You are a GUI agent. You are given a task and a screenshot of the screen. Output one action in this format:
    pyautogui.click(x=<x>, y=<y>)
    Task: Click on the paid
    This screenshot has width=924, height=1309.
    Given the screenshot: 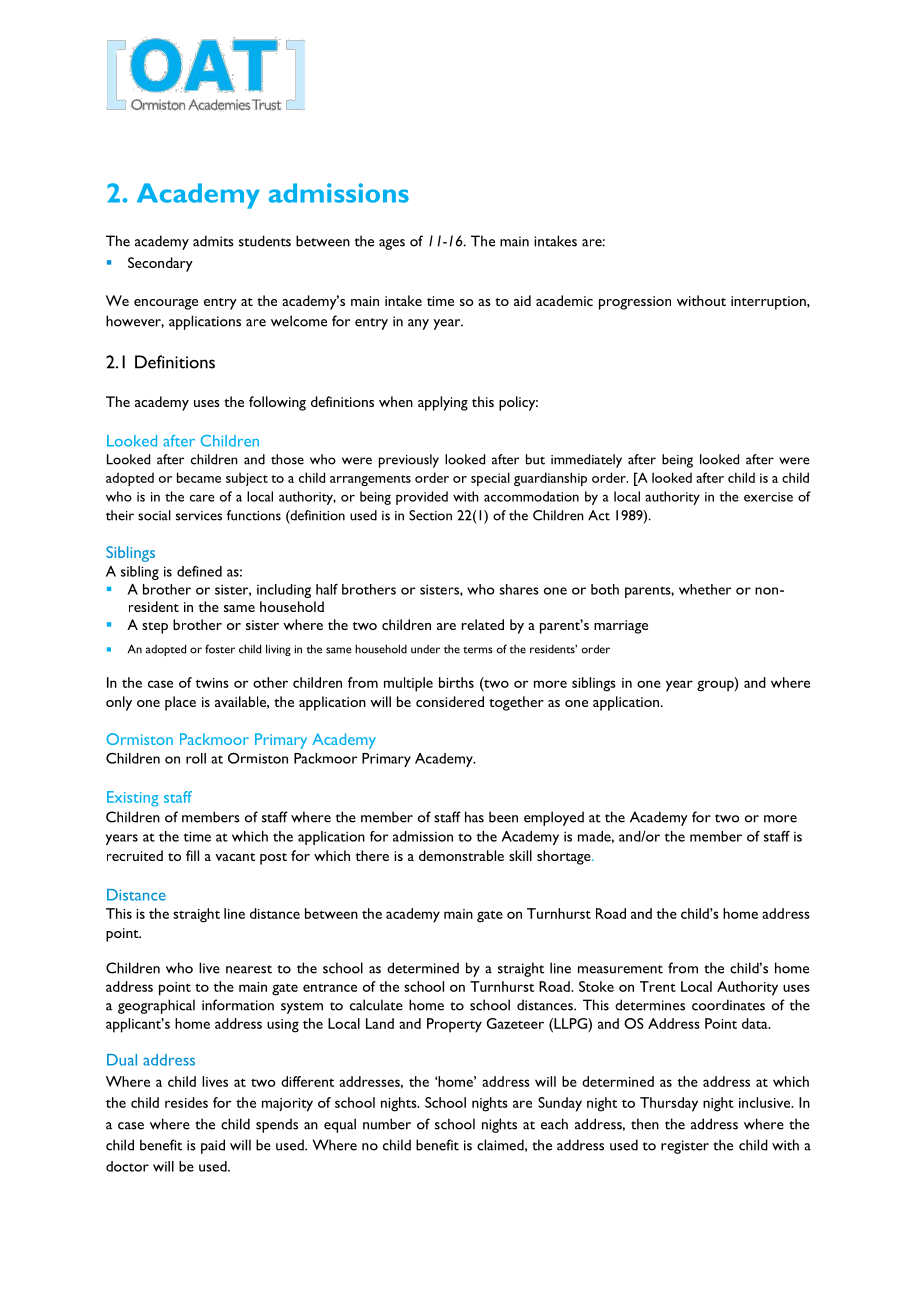 What is the action you would take?
    pyautogui.click(x=213, y=1146)
